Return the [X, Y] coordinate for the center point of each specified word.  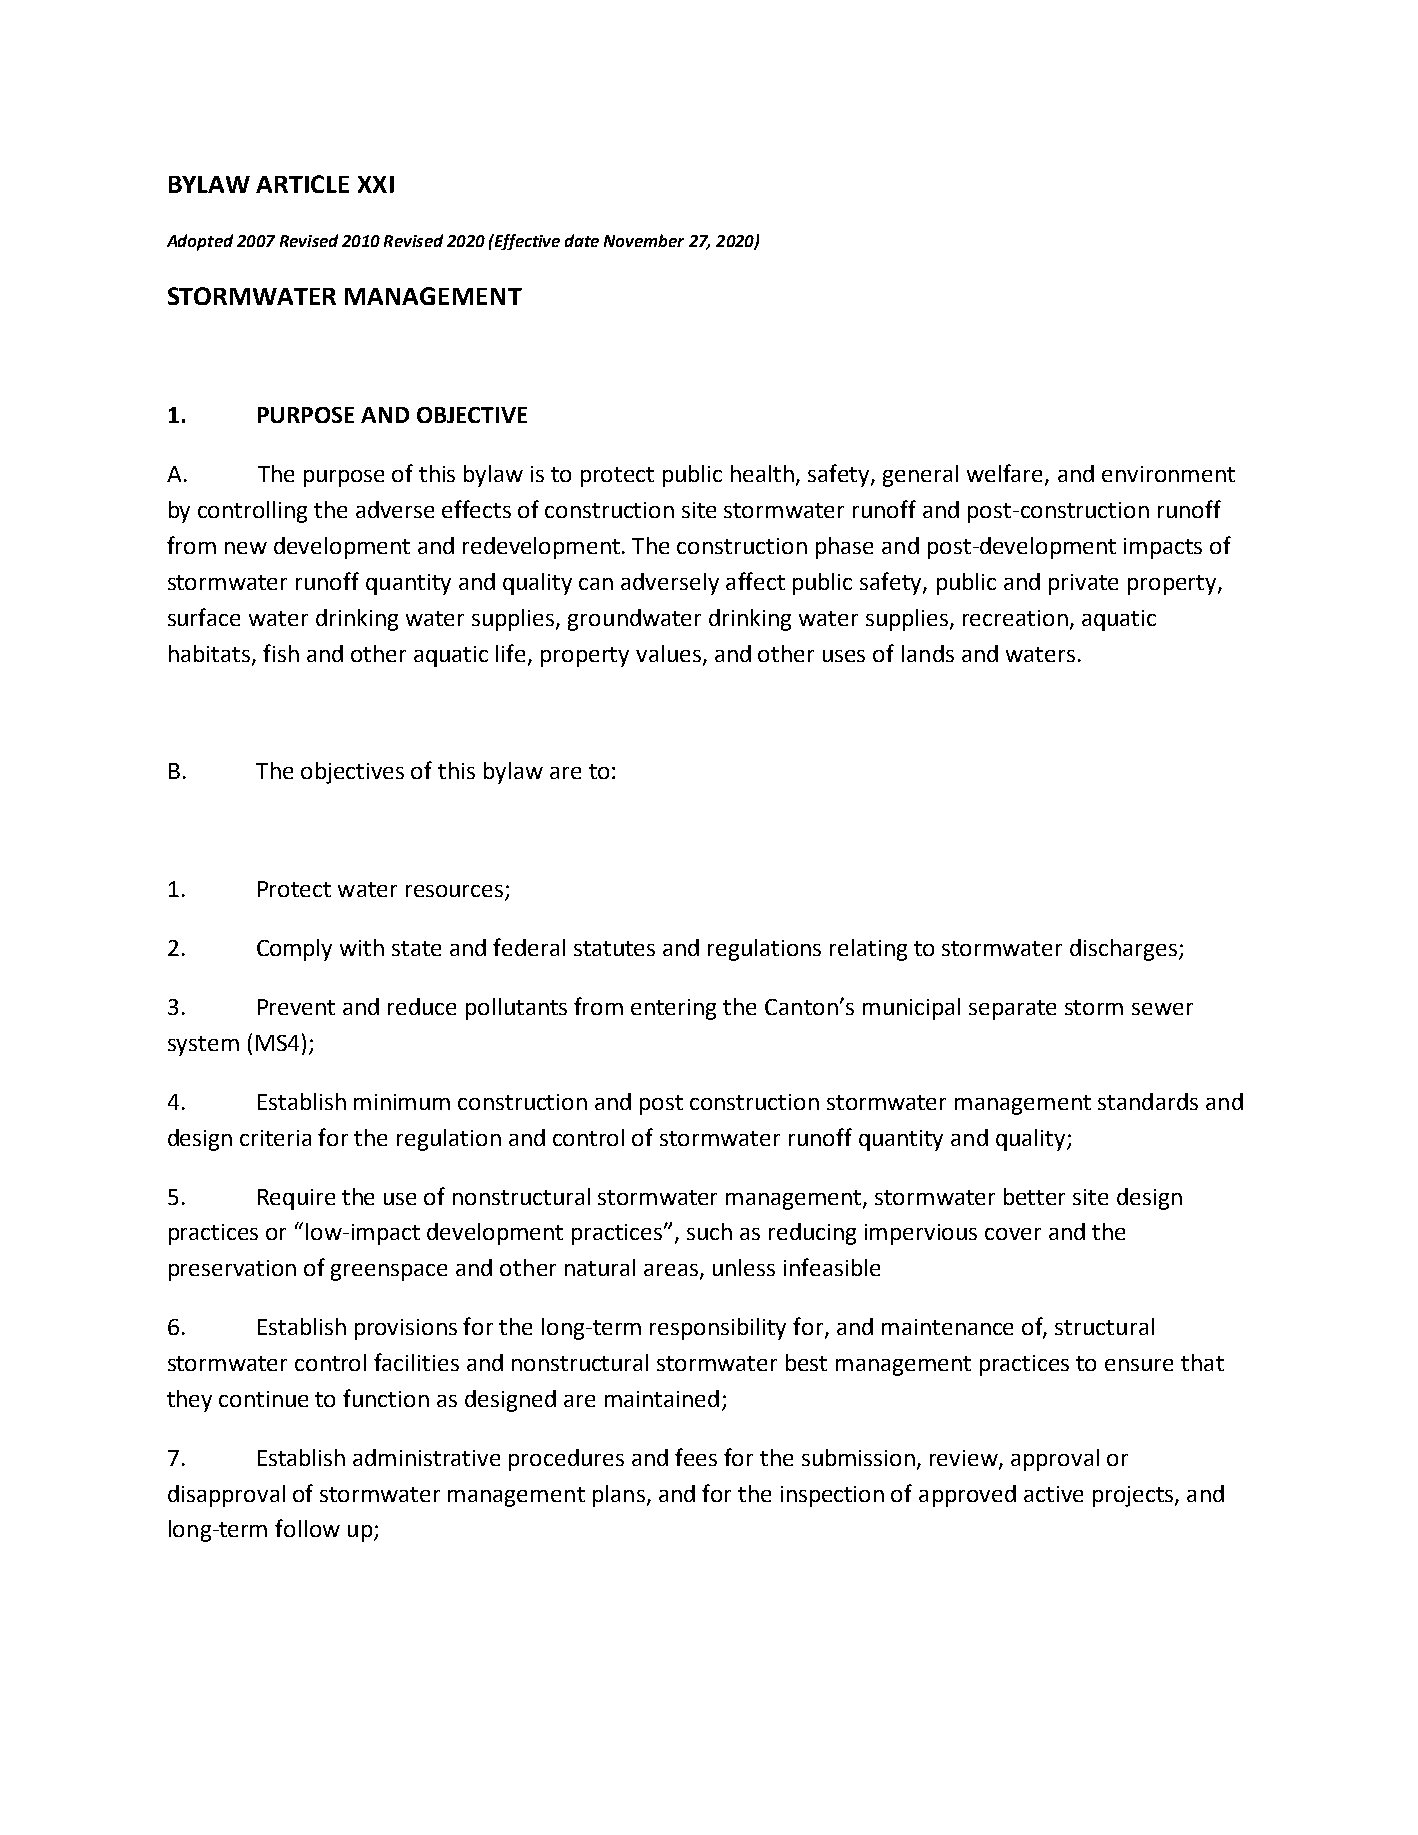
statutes [614, 948]
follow [307, 1528]
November [644, 240]
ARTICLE [302, 184]
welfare [1006, 474]
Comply [294, 950]
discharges [1125, 950]
